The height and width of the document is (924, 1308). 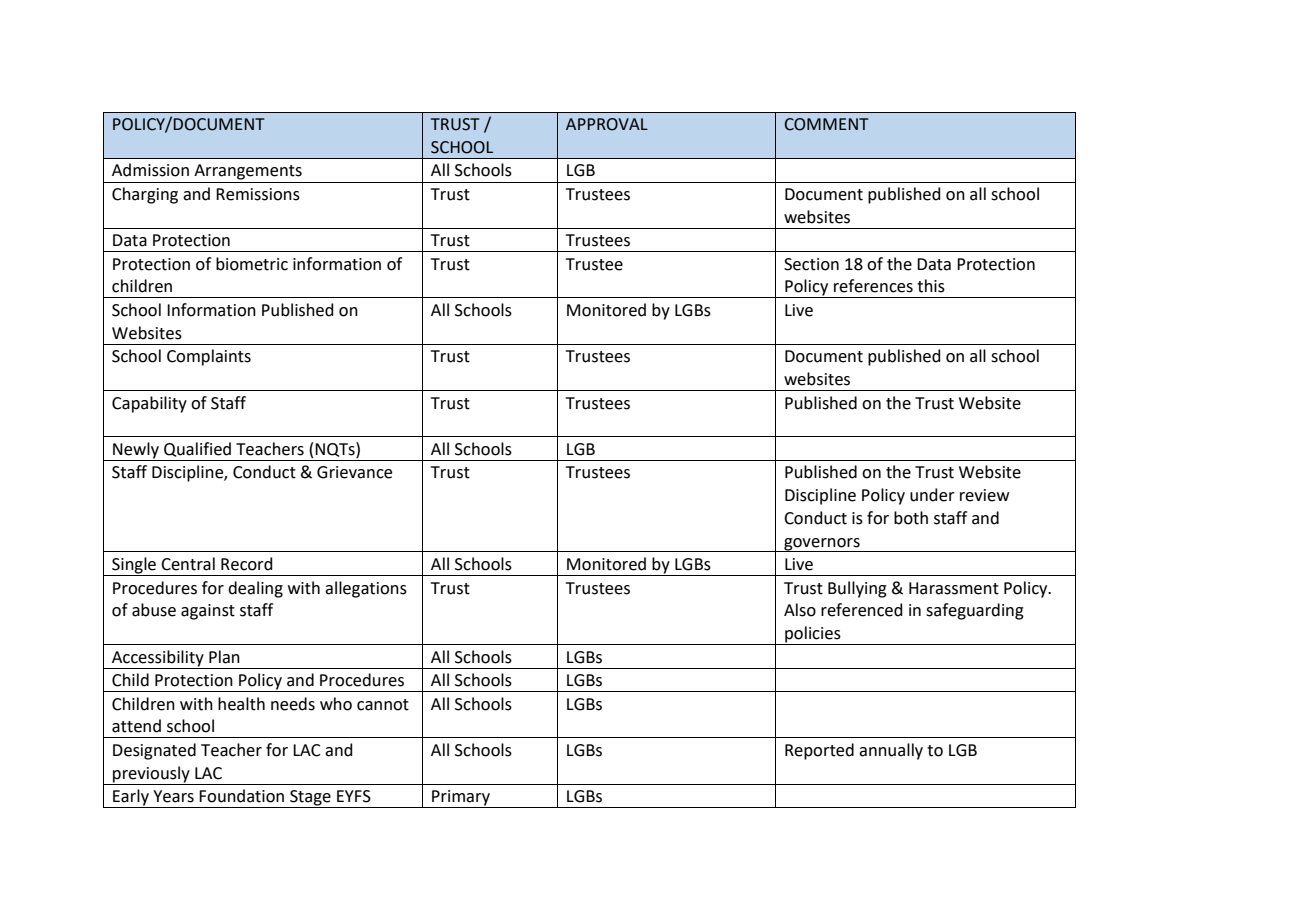 I want to click on referenced, so click(x=862, y=610).
